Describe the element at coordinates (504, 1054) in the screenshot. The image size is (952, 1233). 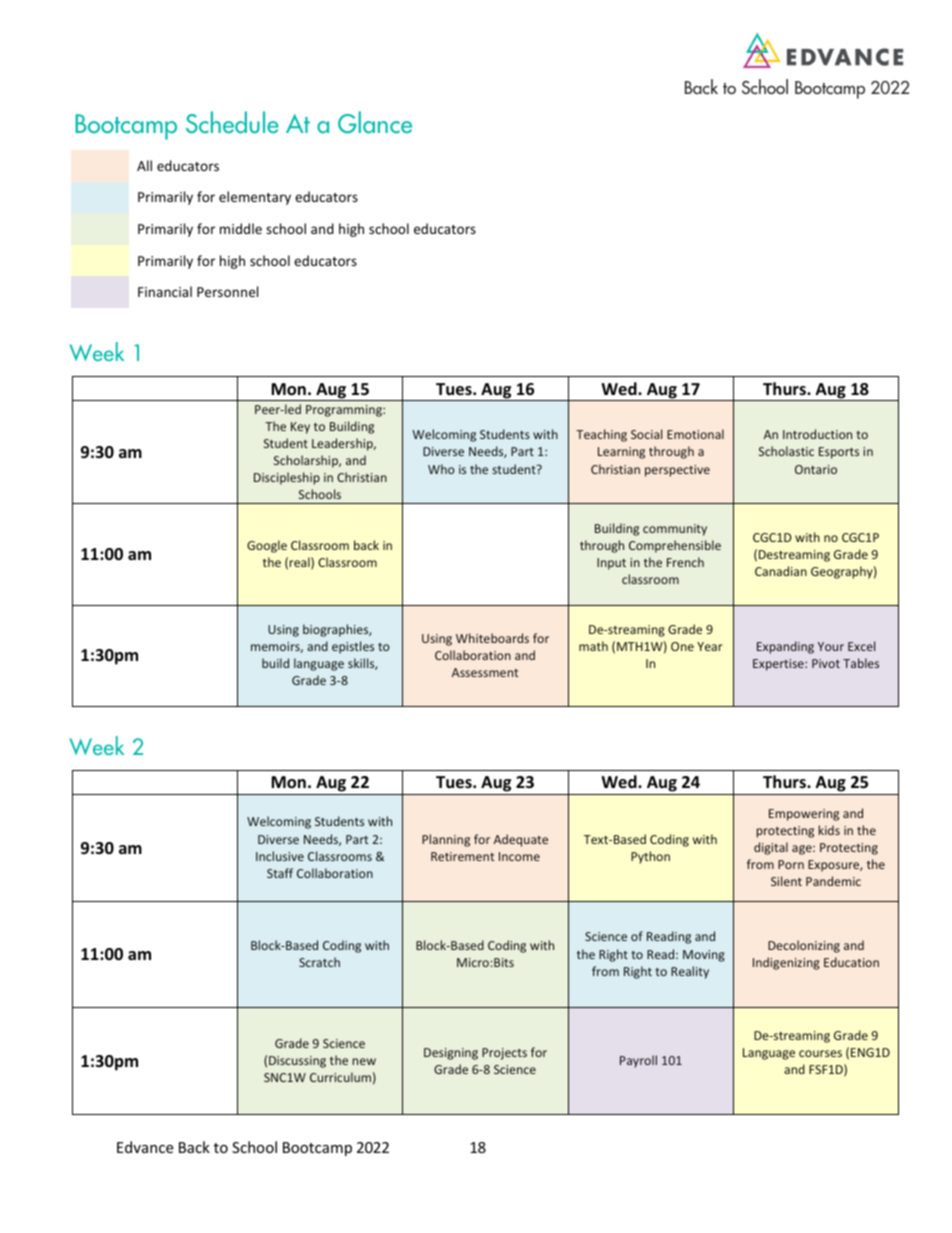
I see `Projects` at that location.
